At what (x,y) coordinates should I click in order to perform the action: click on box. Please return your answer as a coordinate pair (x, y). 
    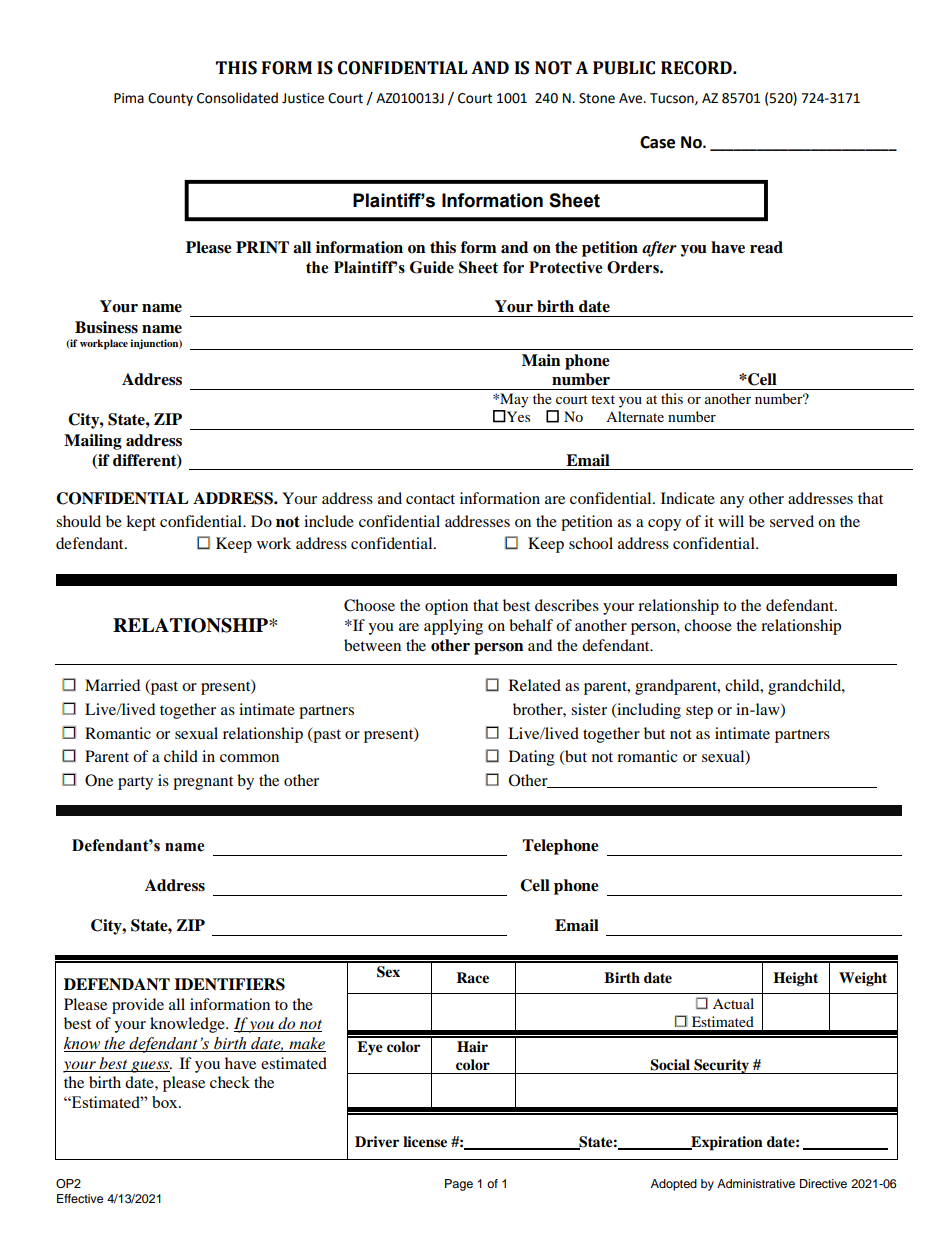
    Looking at the image, I should click on (166, 1102).
